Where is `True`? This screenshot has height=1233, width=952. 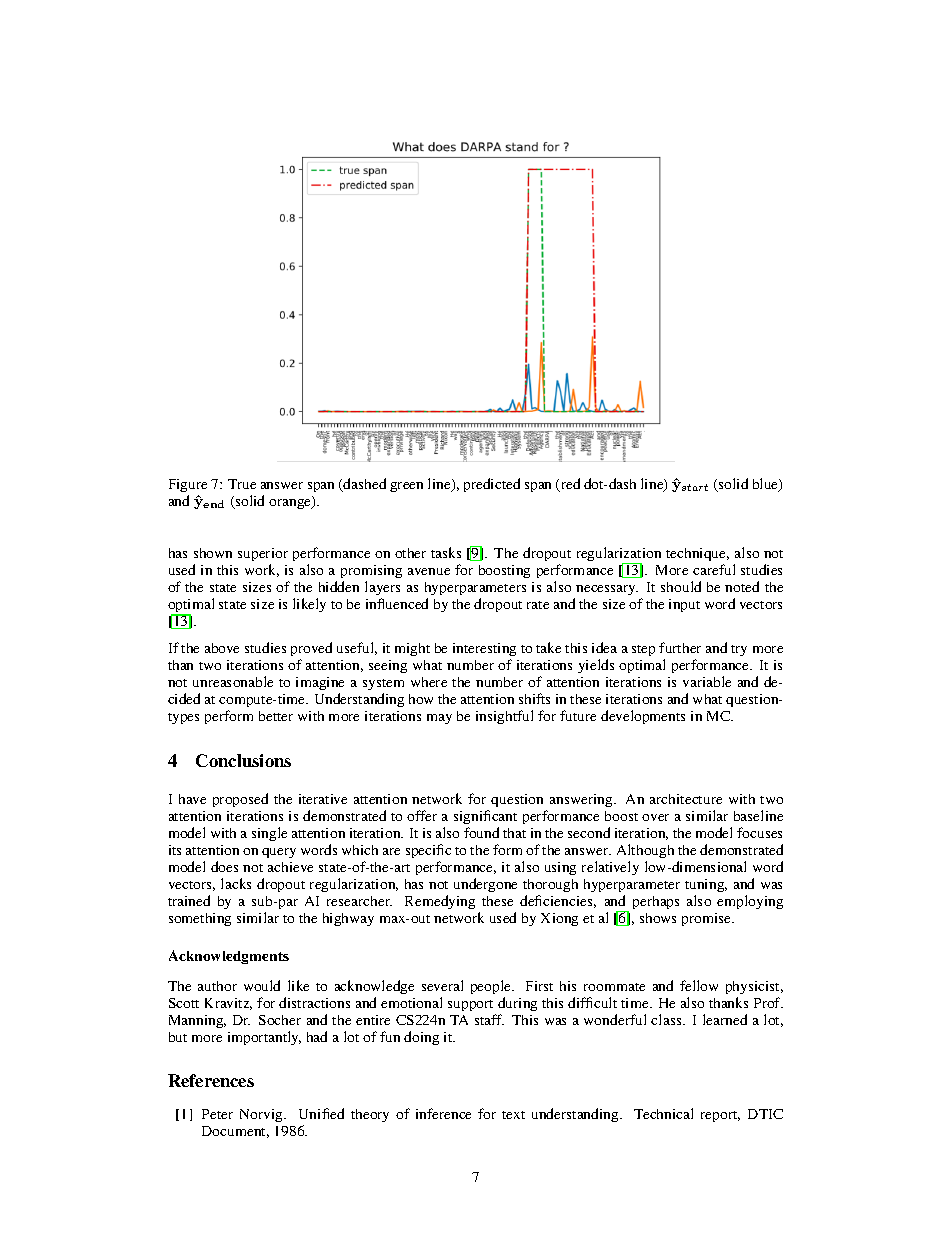 True is located at coordinates (242, 484).
